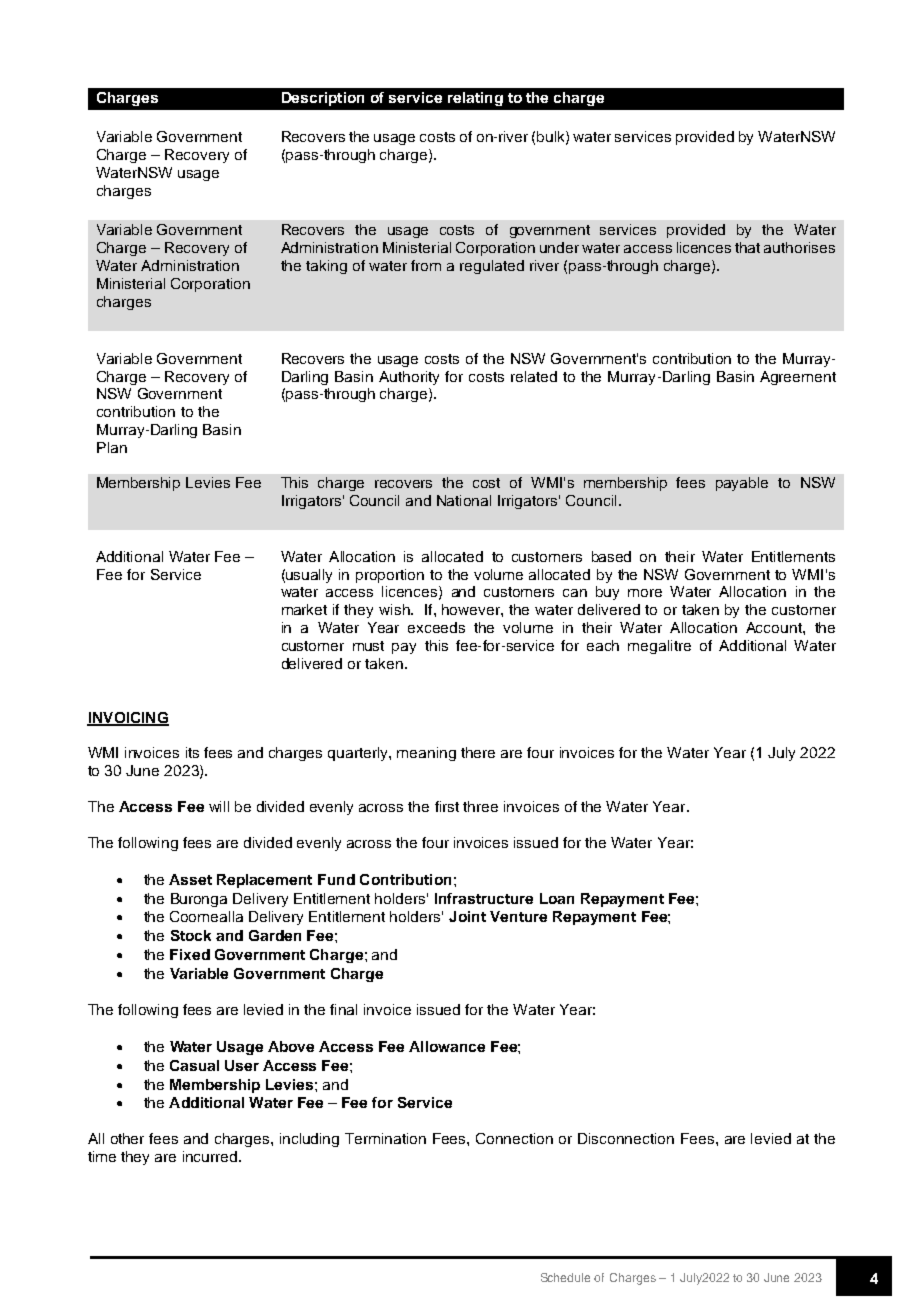  Describe the element at coordinates (112, 447) in the screenshot. I see `Plan` at that location.
